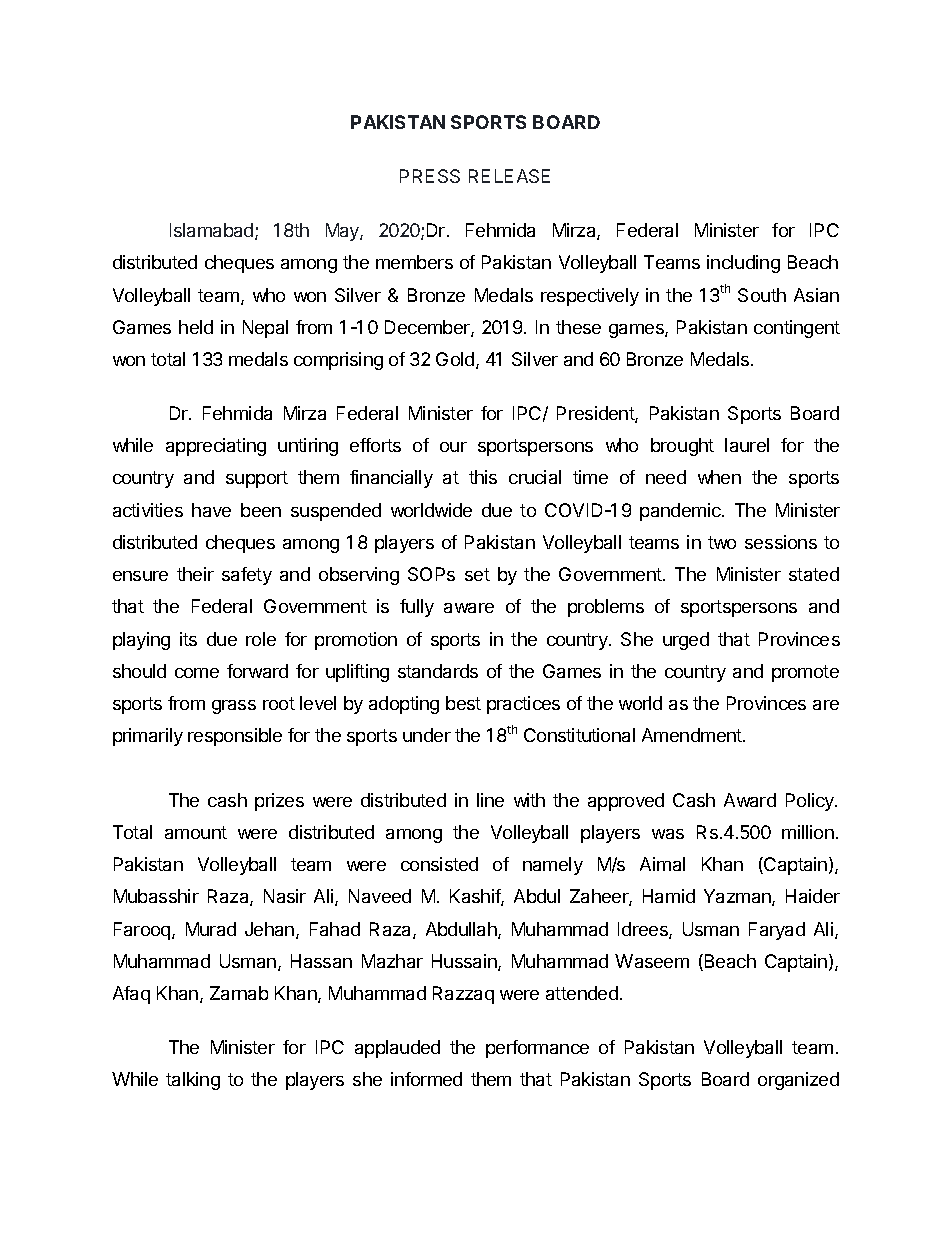 Image resolution: width=952 pixels, height=1233 pixels. I want to click on two, so click(722, 542).
